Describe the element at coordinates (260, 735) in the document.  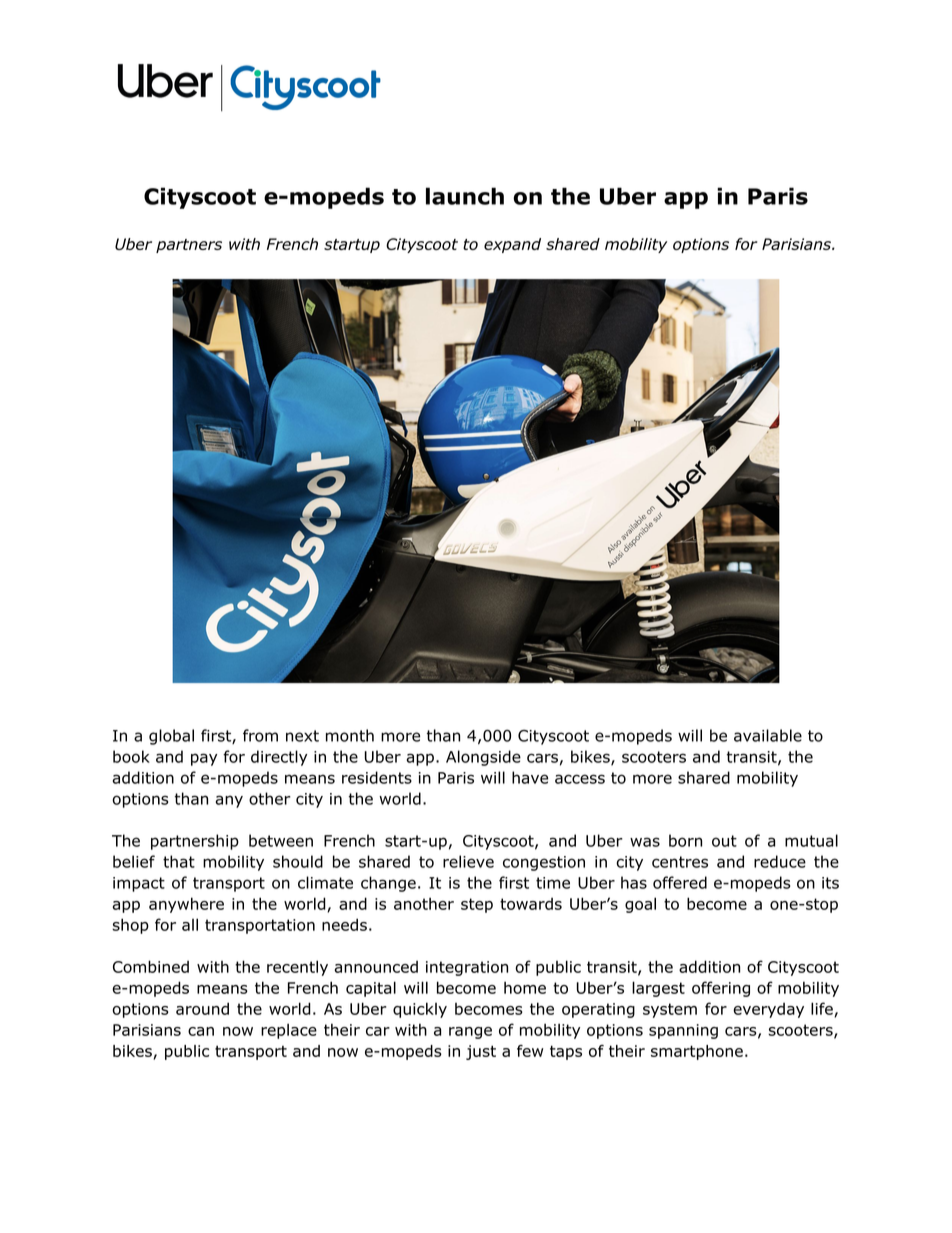
I see `from` at that location.
